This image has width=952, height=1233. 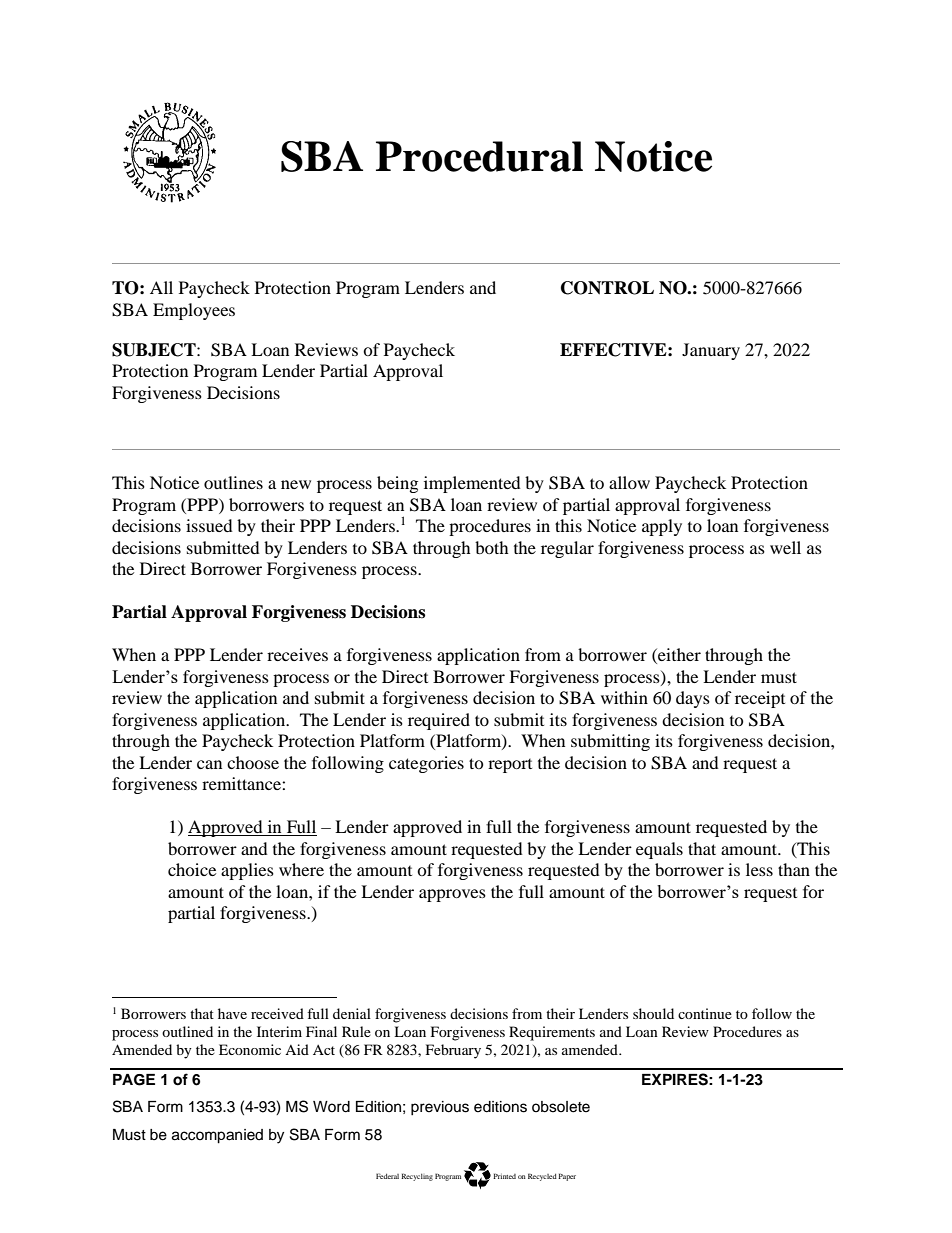 What do you see at coordinates (567, 1177) in the image?
I see `Paper` at bounding box center [567, 1177].
